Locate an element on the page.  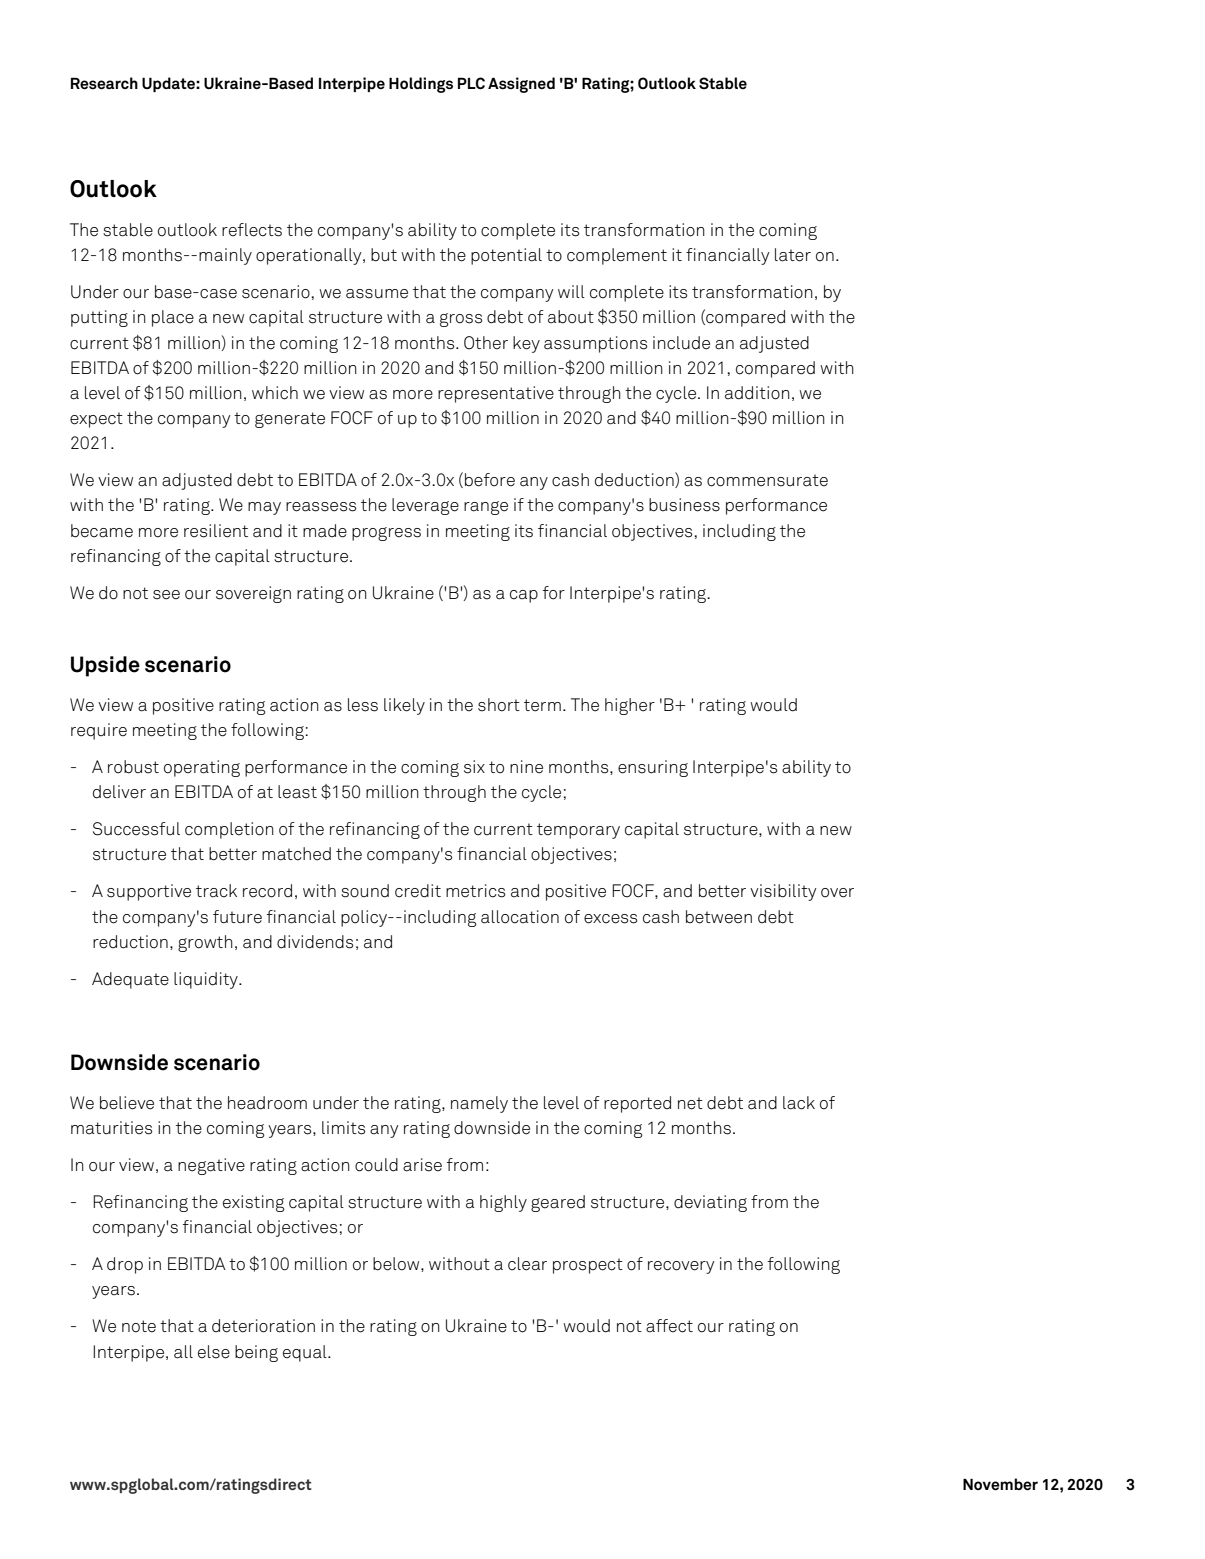
before is located at coordinates (490, 480).
